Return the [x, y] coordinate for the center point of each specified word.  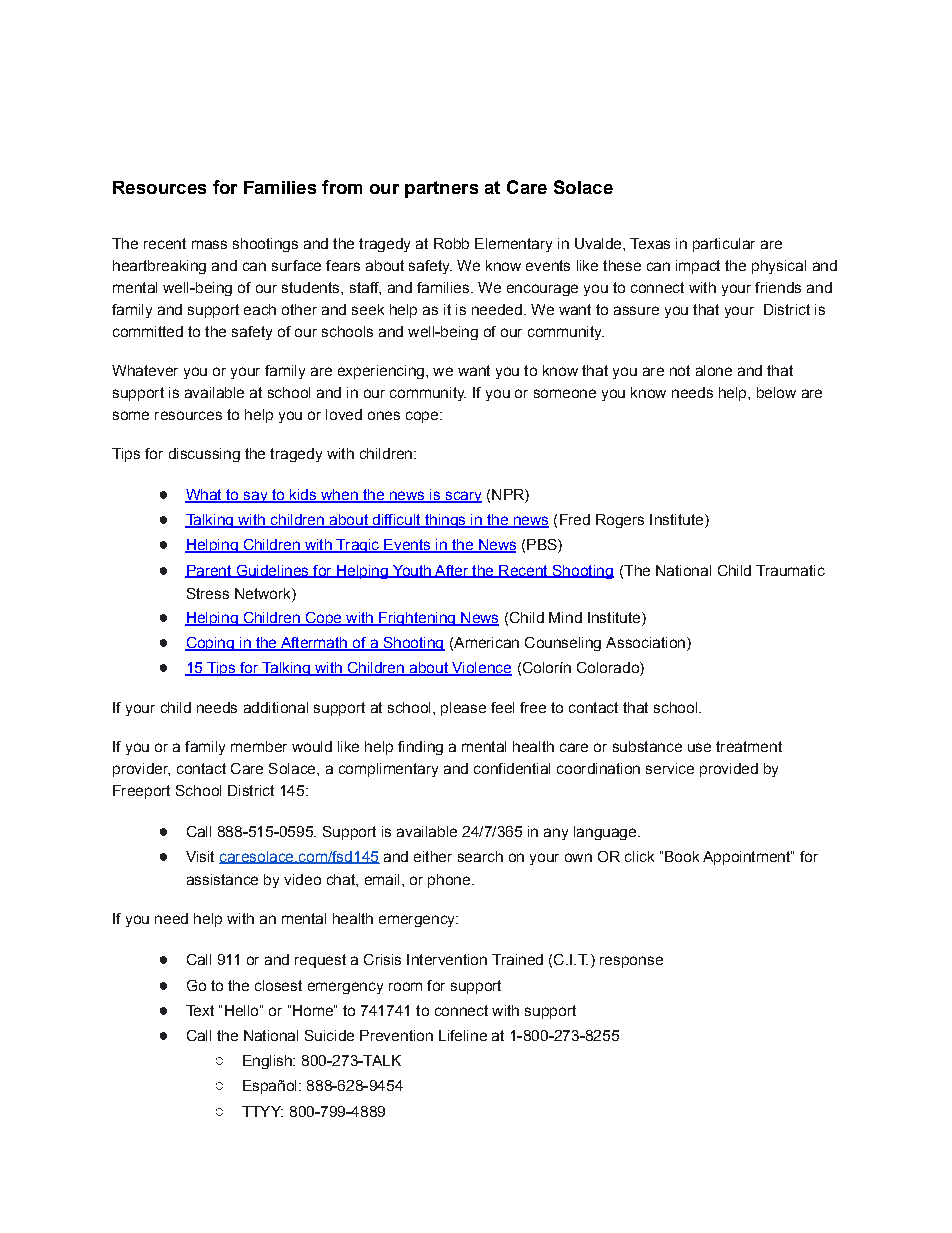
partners [441, 189]
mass [209, 244]
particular [724, 245]
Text [200, 1010]
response [631, 962]
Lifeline [463, 1035]
